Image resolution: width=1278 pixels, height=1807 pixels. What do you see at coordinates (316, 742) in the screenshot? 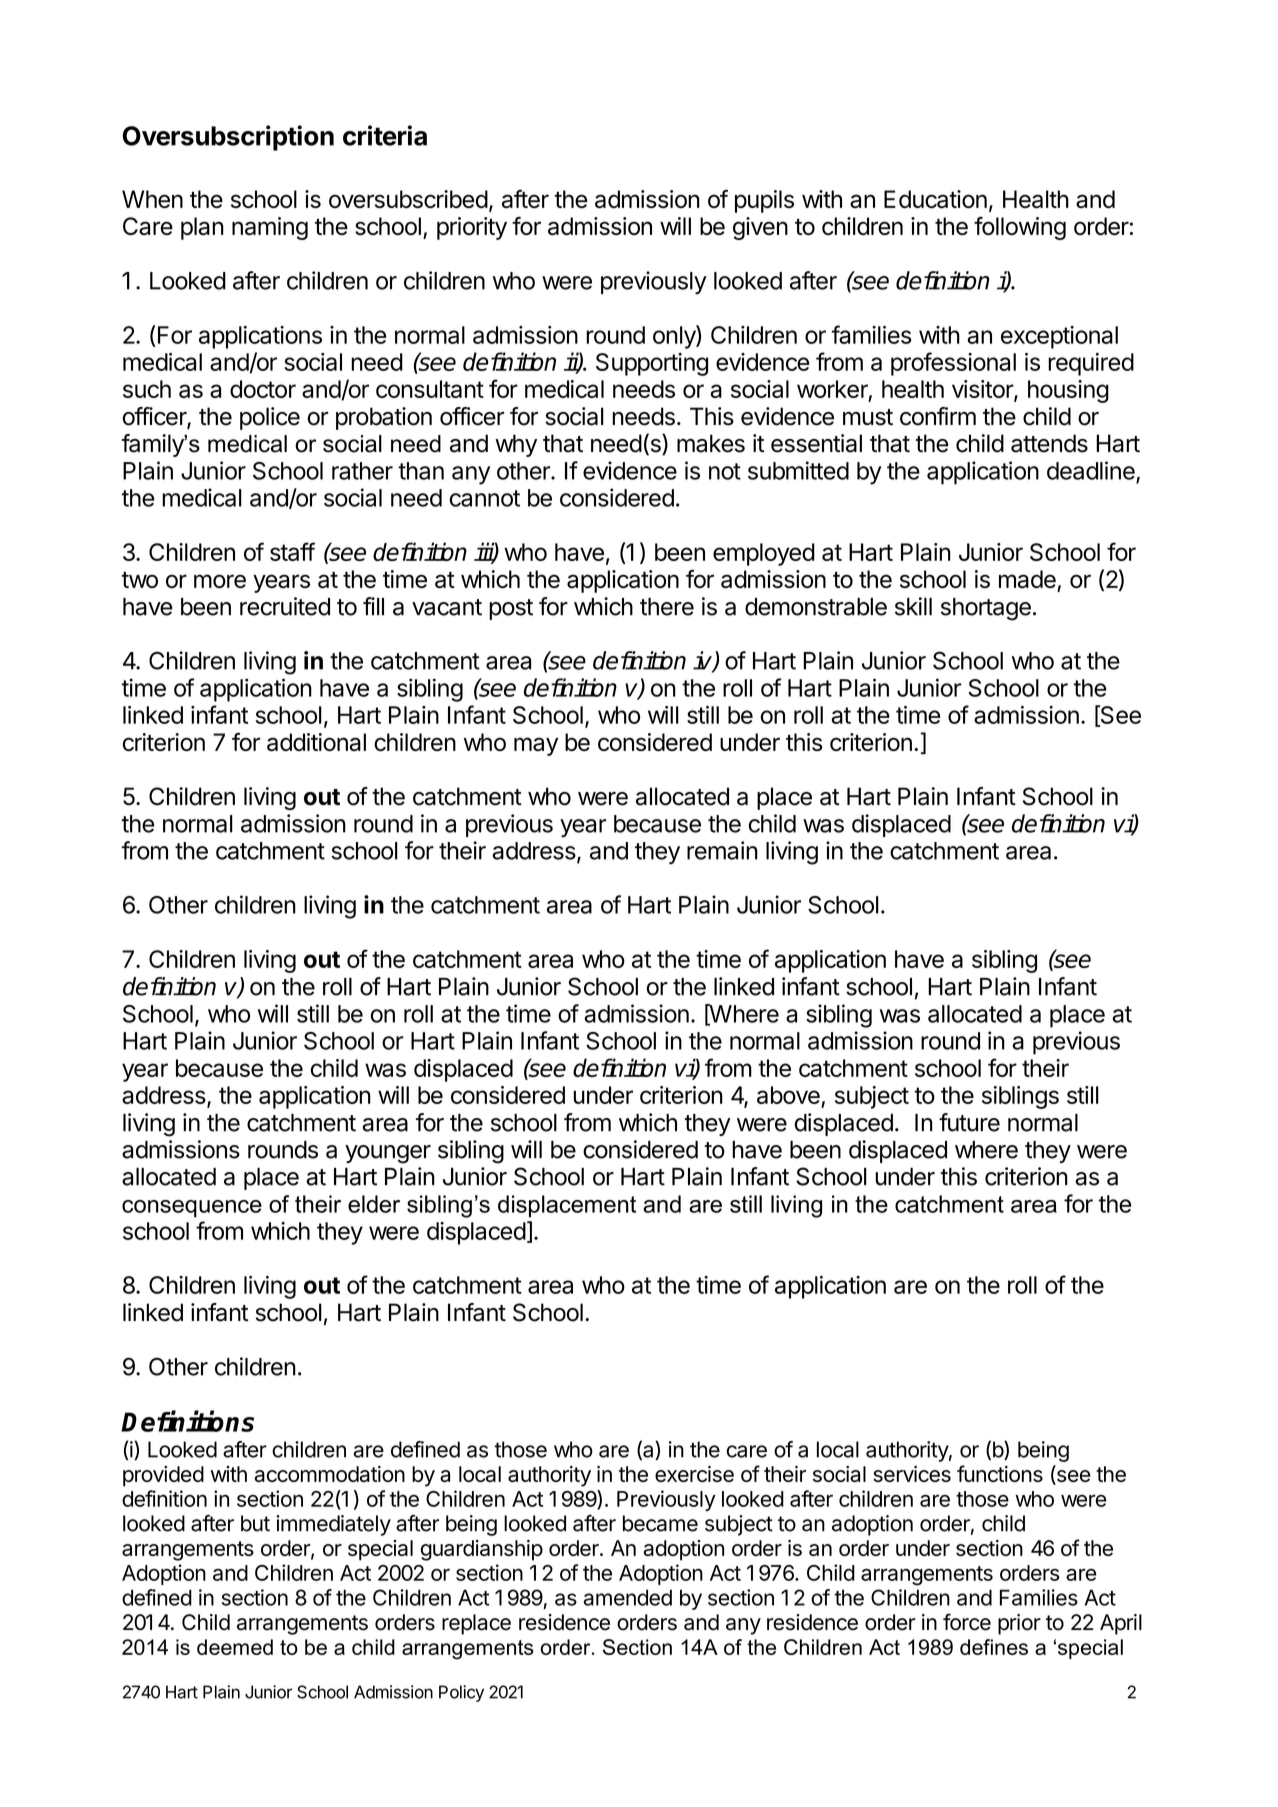
I see `additional` at bounding box center [316, 742].
